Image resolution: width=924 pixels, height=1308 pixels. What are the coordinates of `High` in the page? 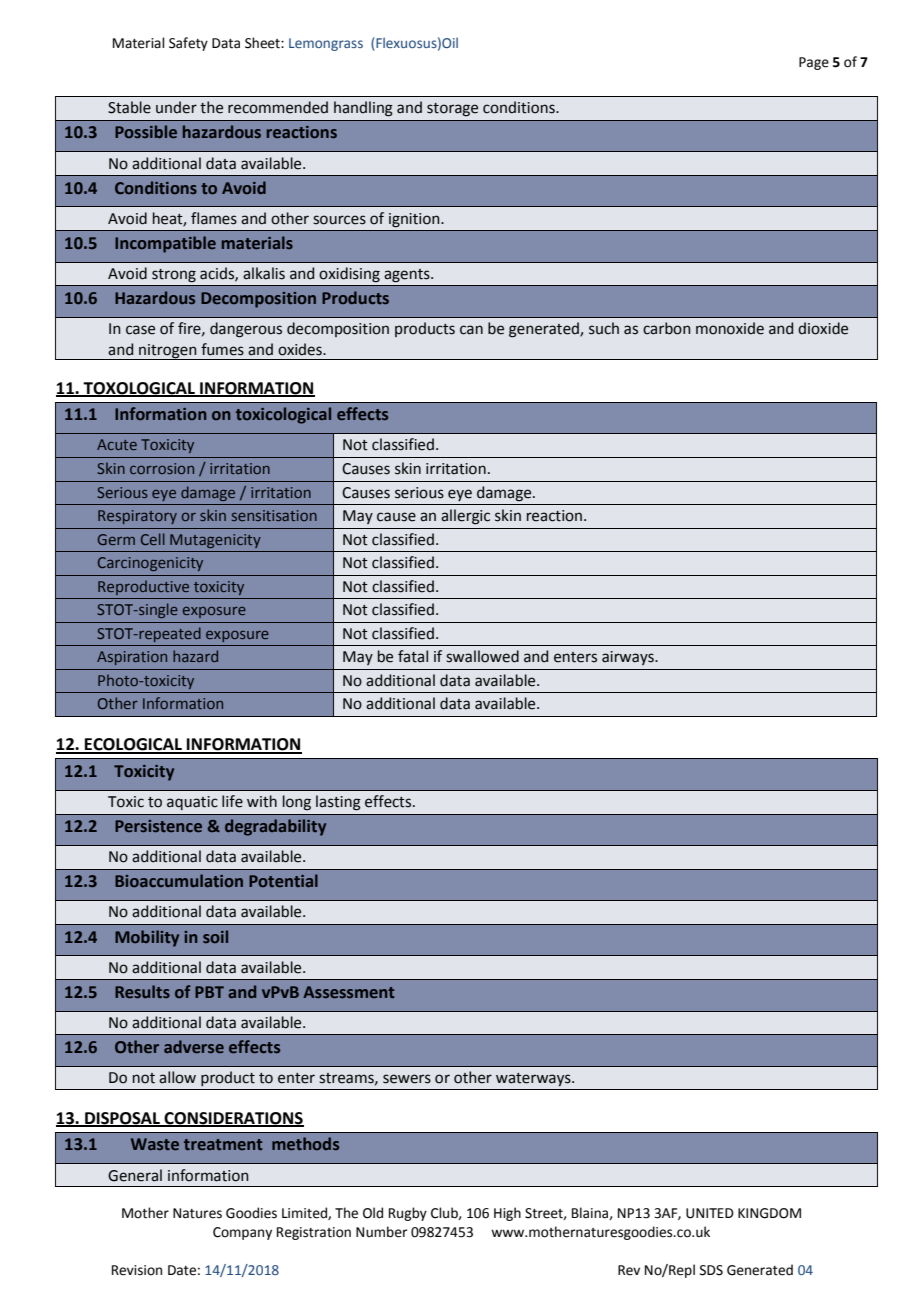 It's located at (507, 1214).
